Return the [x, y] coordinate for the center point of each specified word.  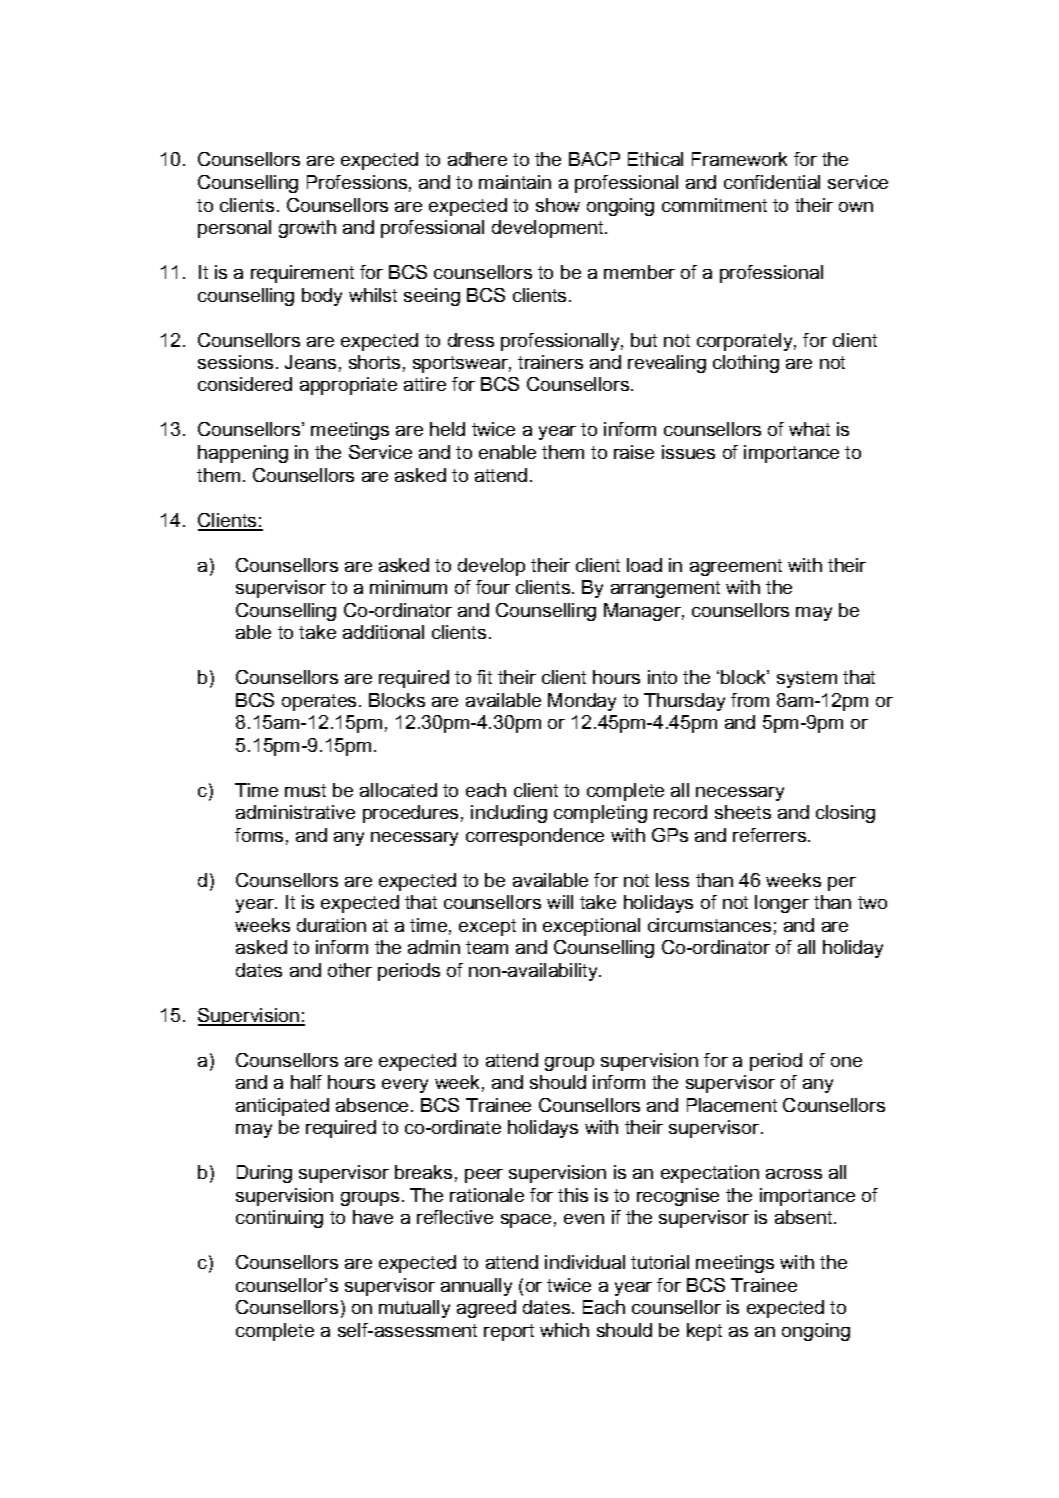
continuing [279, 1219]
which [564, 1330]
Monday [582, 702]
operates [319, 702]
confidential [772, 182]
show [558, 205]
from [750, 700]
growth [307, 229]
